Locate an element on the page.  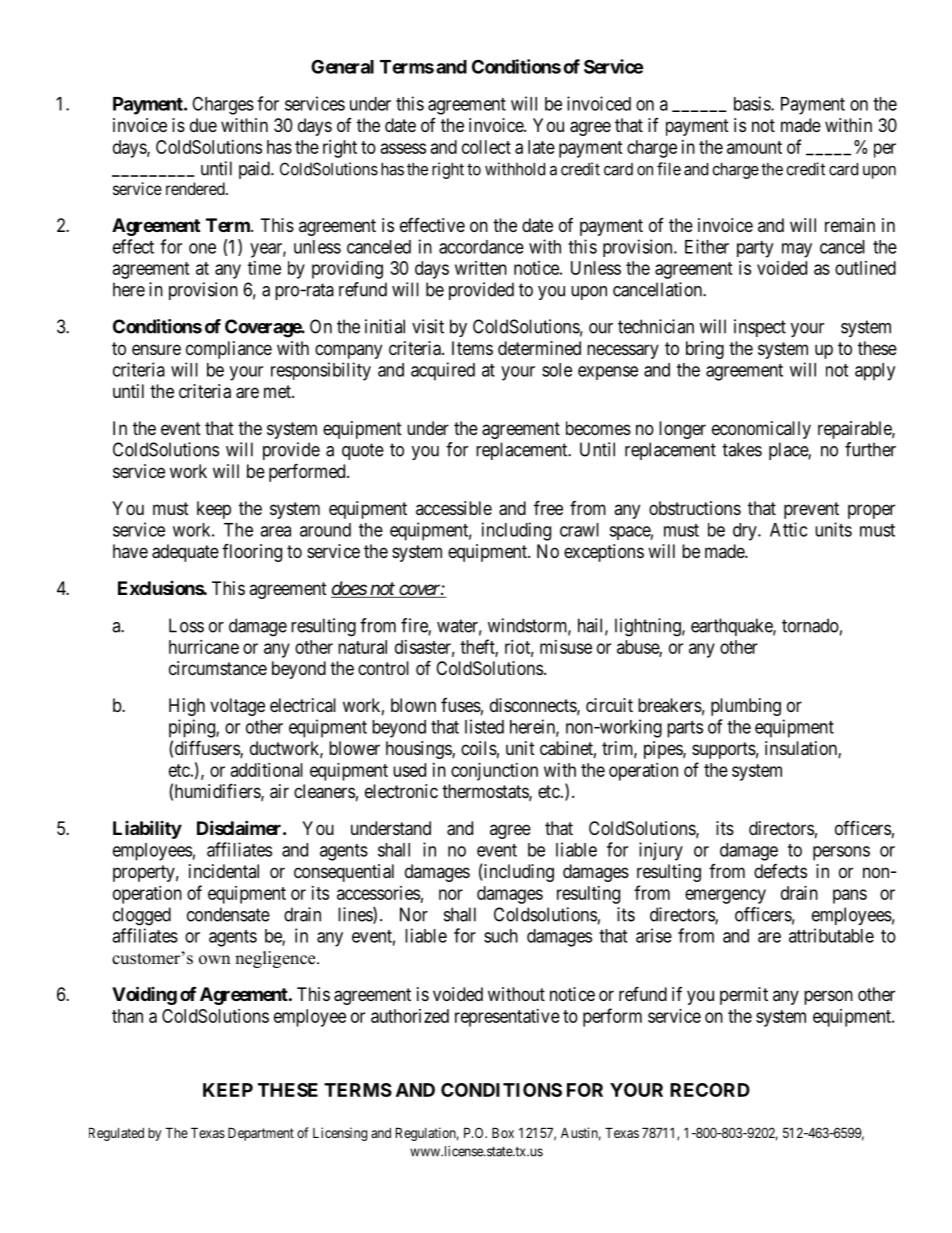
due is located at coordinates (203, 125).
